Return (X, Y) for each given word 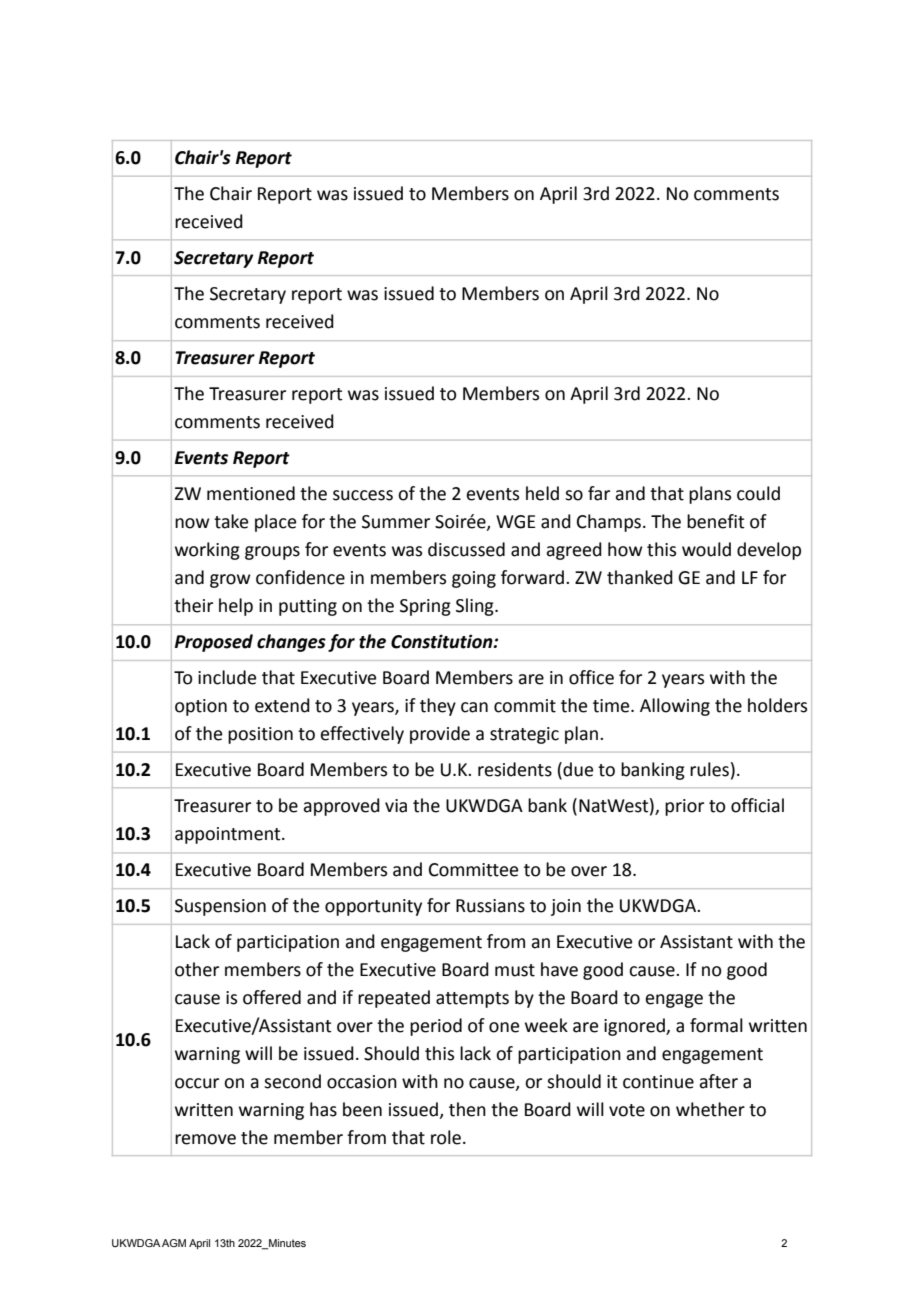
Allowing (675, 707)
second (292, 1081)
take (231, 521)
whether (710, 1109)
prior (684, 807)
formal (716, 1025)
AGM (174, 1243)
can (474, 707)
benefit (716, 521)
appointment (229, 835)
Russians (490, 906)
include (227, 677)
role (446, 1137)
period (436, 1027)
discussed (466, 549)
